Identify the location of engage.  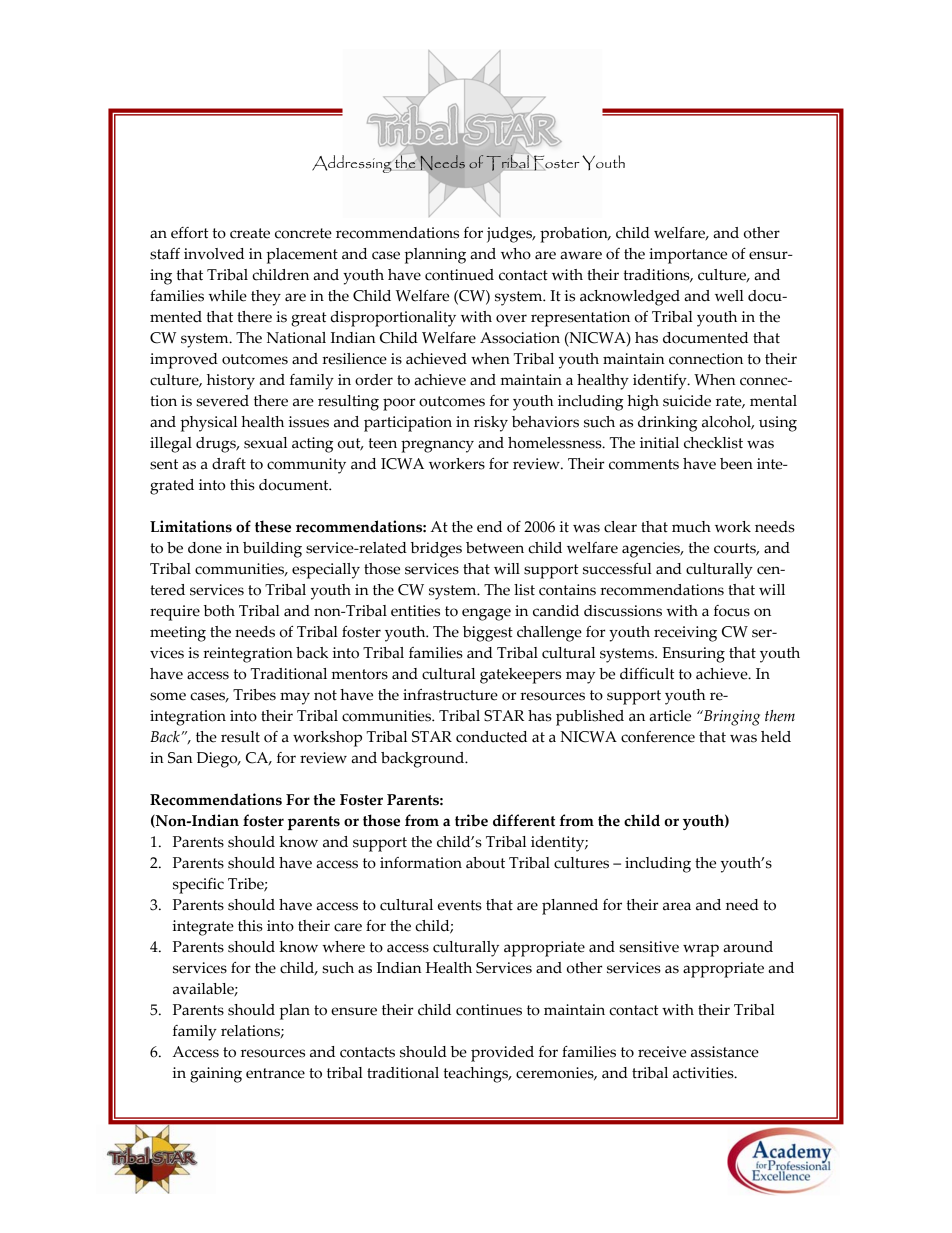
(486, 614).
